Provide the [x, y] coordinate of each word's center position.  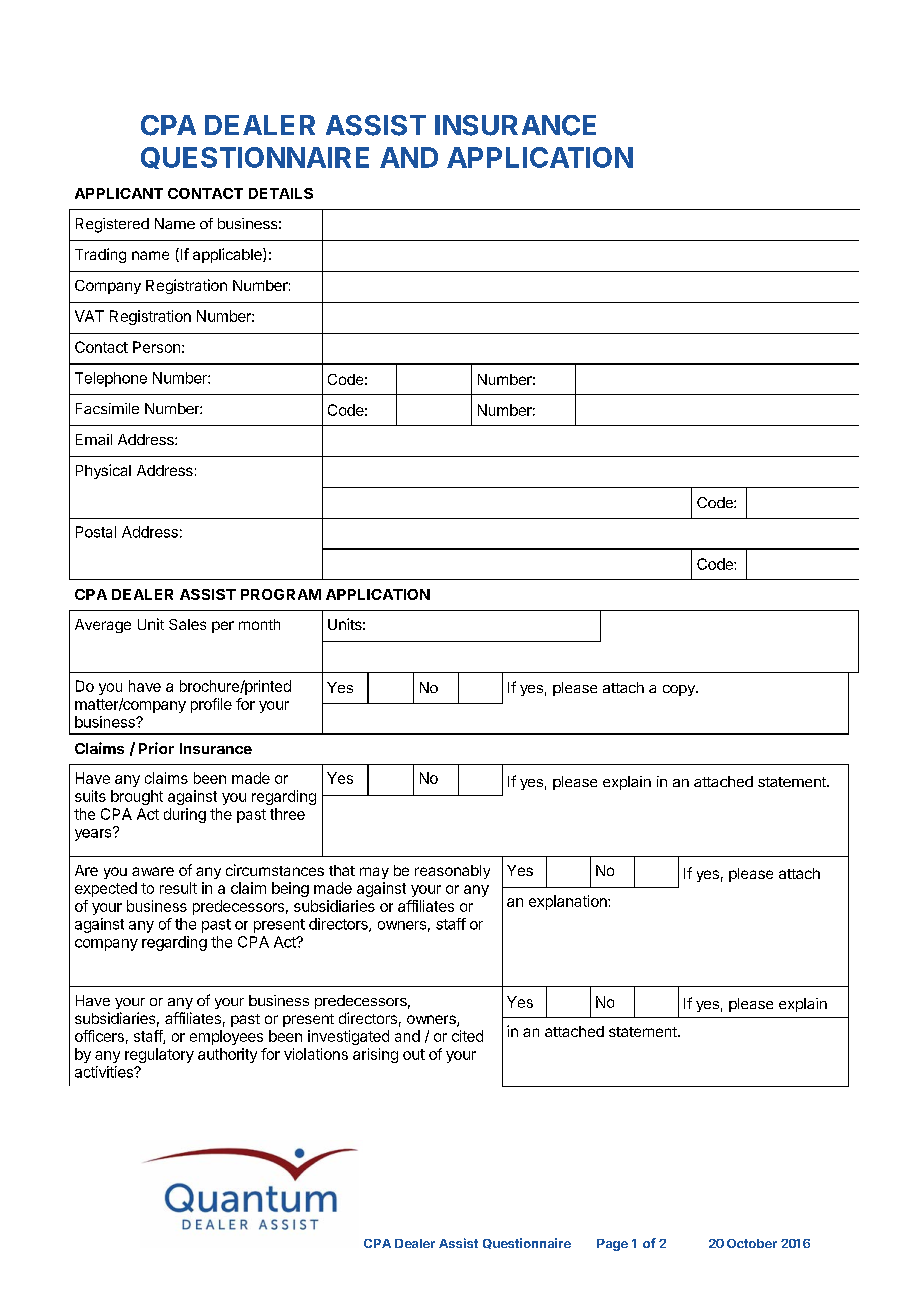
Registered [112, 225]
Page [612, 1245]
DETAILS [281, 193]
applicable [228, 255]
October [752, 1243]
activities [105, 1072]
